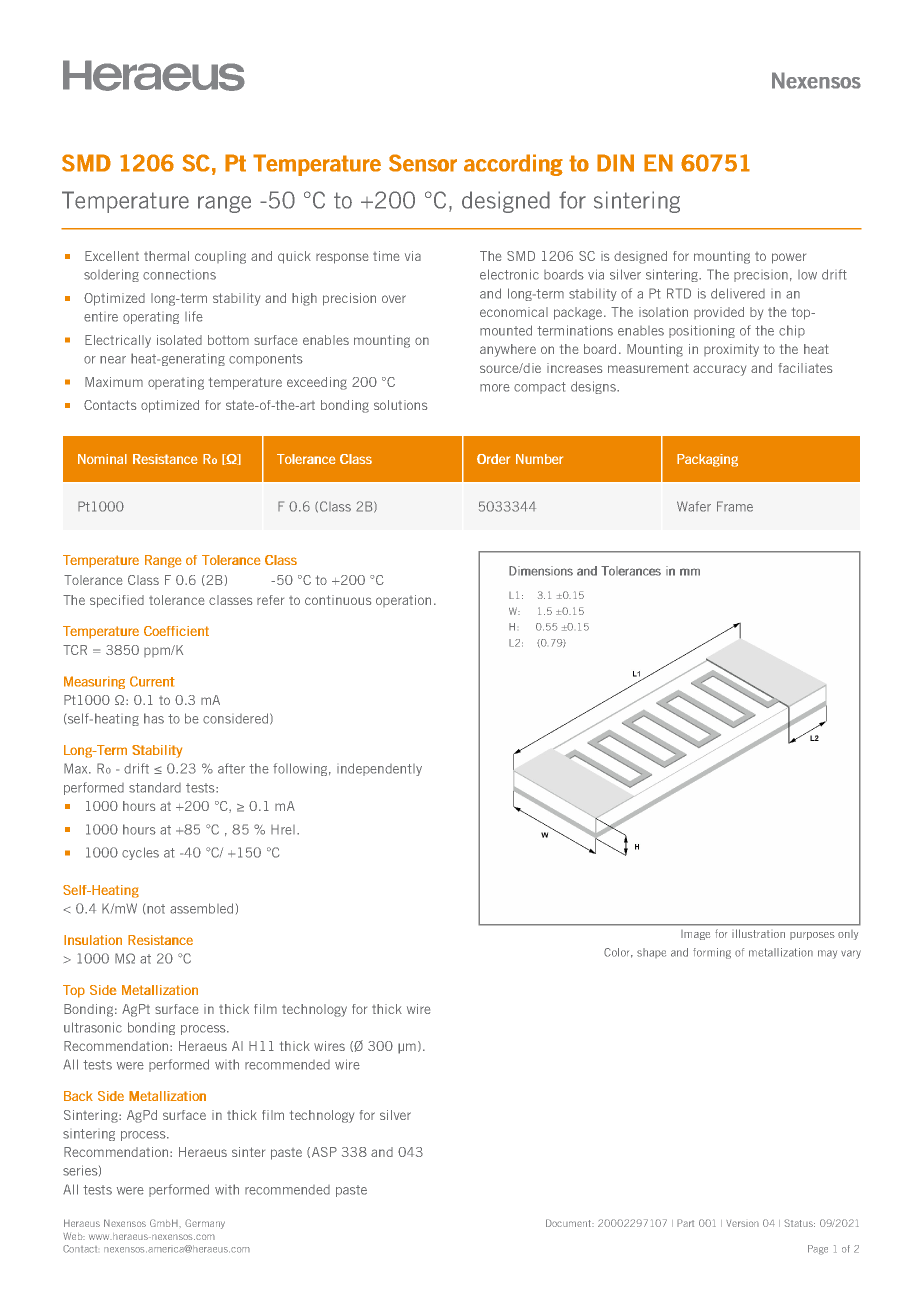 The width and height of the image is (924, 1308). Describe the element at coordinates (166, 256) in the image. I see `thermal` at that location.
